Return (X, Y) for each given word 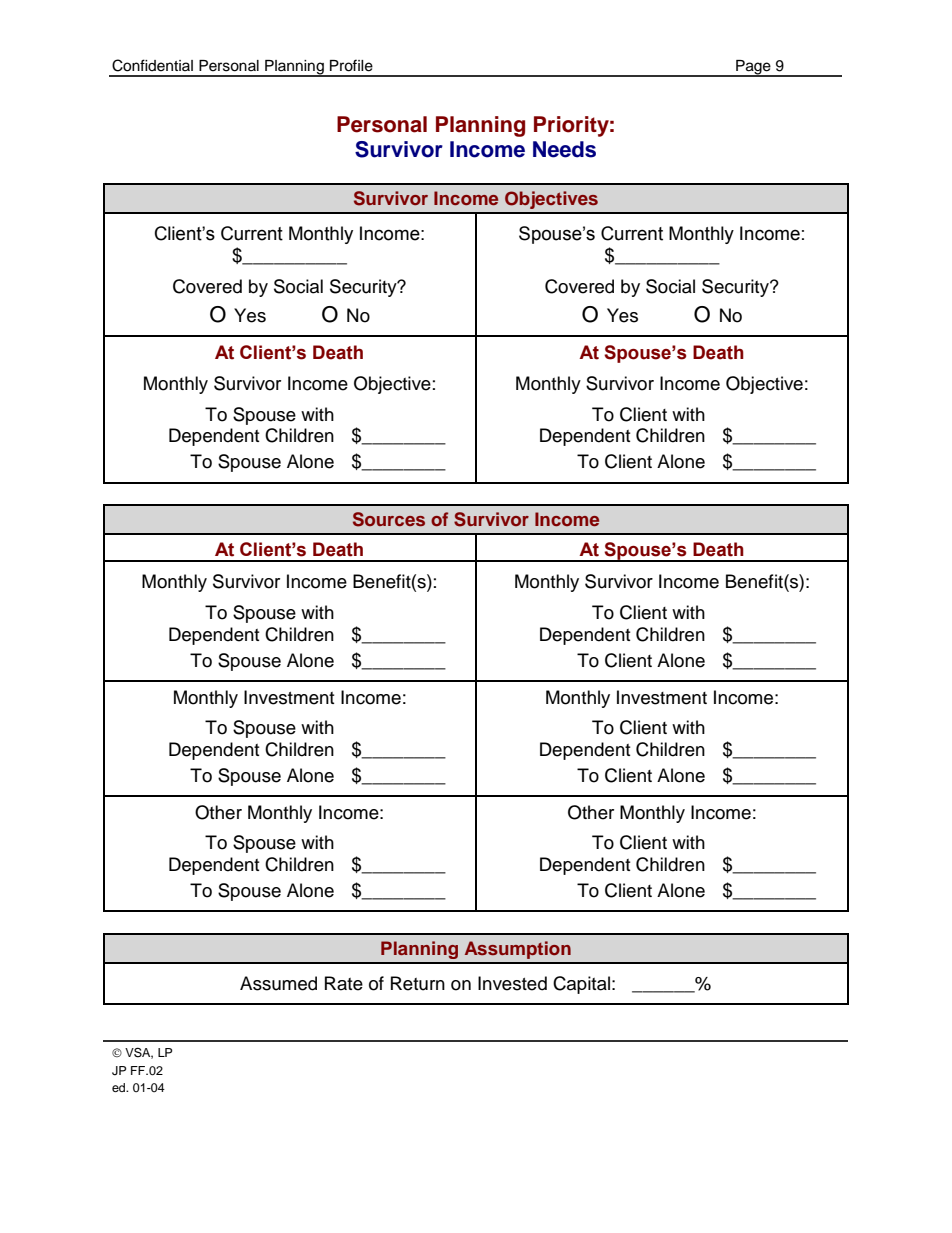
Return (418, 983)
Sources (389, 519)
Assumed (278, 983)
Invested (512, 983)
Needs (564, 149)
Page (753, 68)
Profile (351, 65)
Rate (344, 983)
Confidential (152, 65)
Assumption (518, 950)
